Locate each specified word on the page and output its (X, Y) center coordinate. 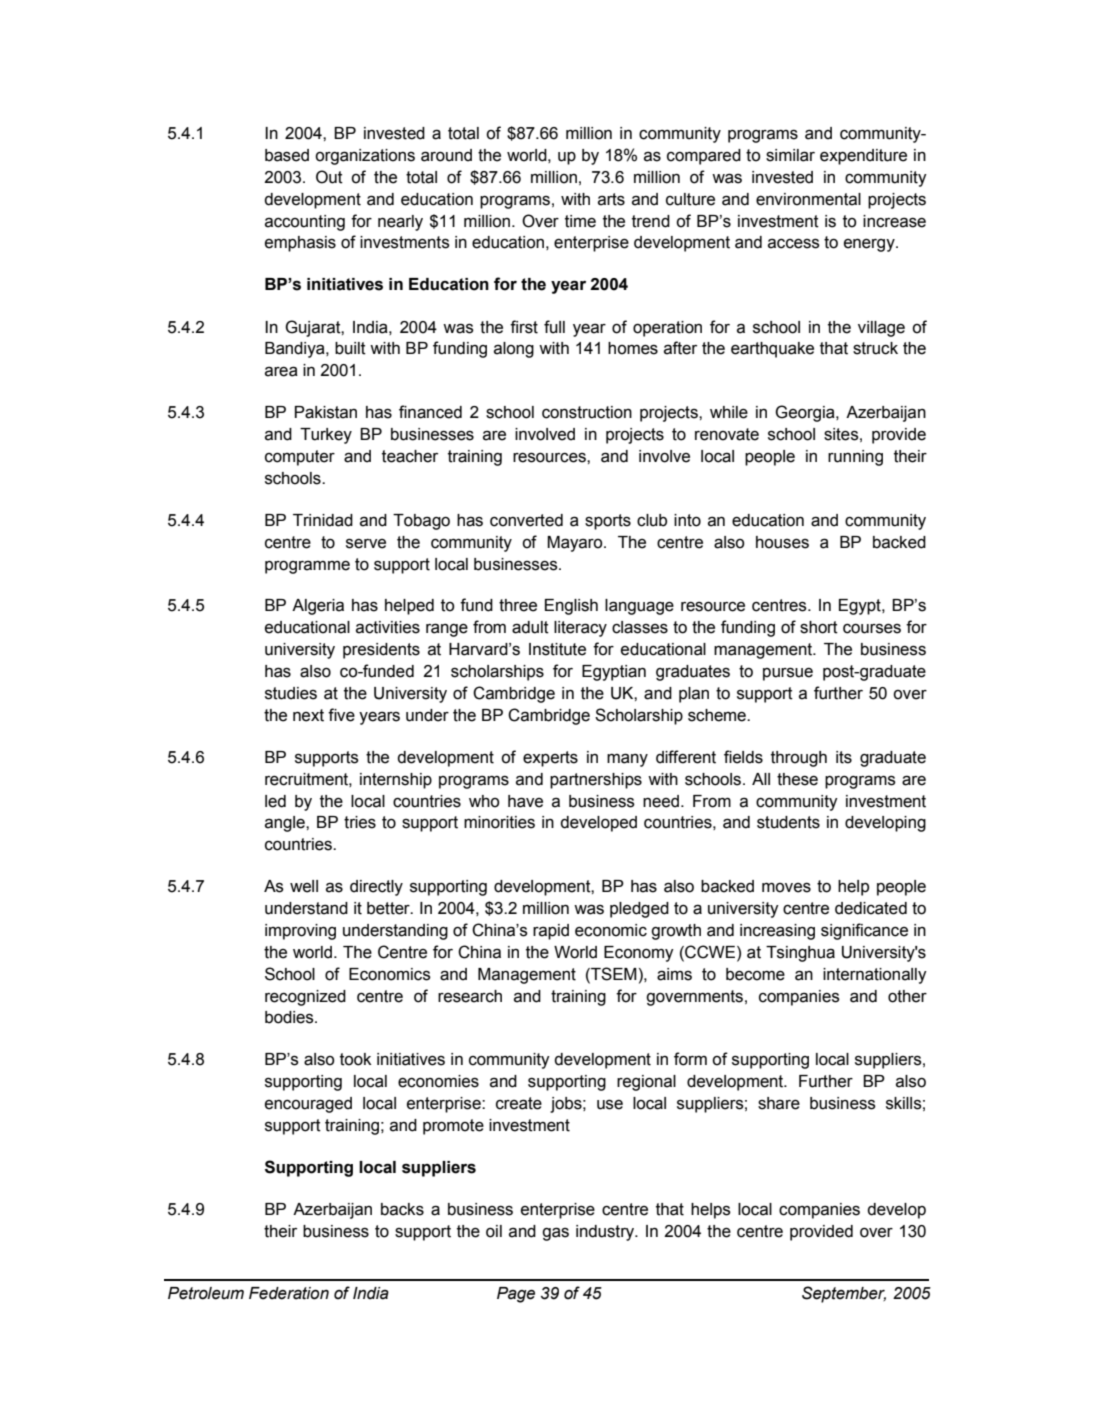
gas (555, 1234)
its (844, 757)
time (580, 221)
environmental (808, 199)
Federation (289, 1293)
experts (550, 759)
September (844, 1294)
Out (329, 177)
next (308, 715)
